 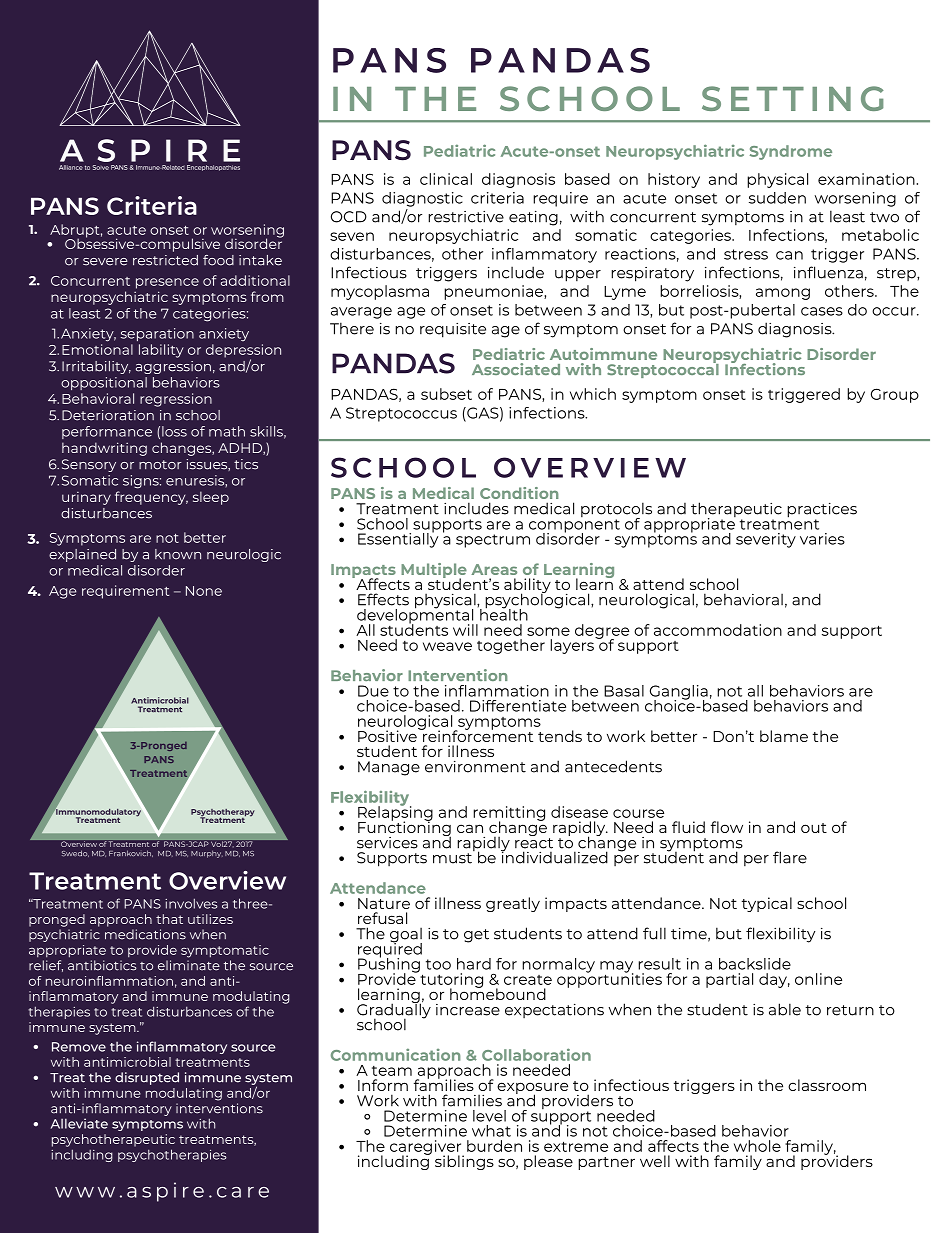 What do you see at coordinates (204, 591) in the image?
I see `None` at bounding box center [204, 591].
